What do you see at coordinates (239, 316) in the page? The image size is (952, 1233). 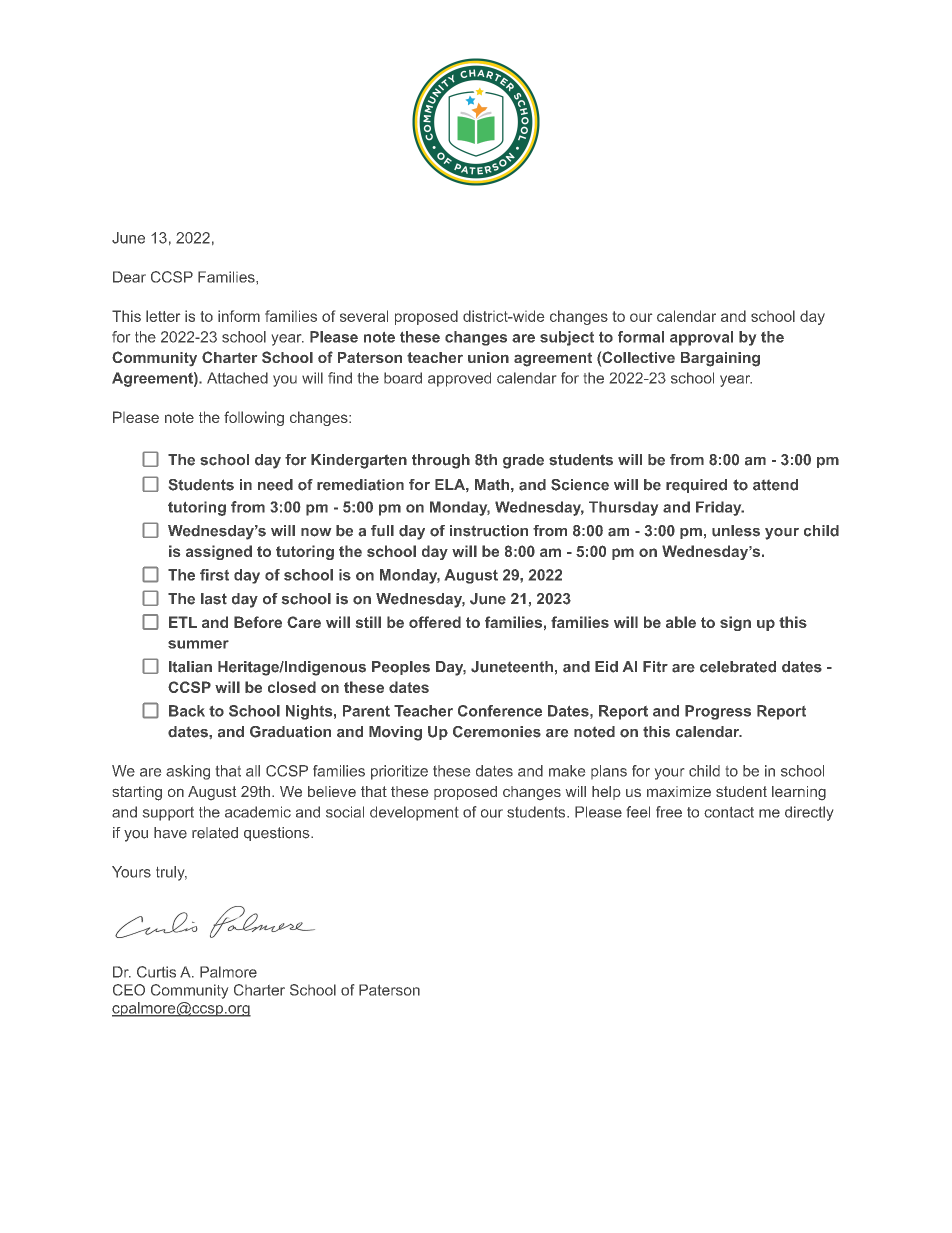 I see `inform` at bounding box center [239, 316].
